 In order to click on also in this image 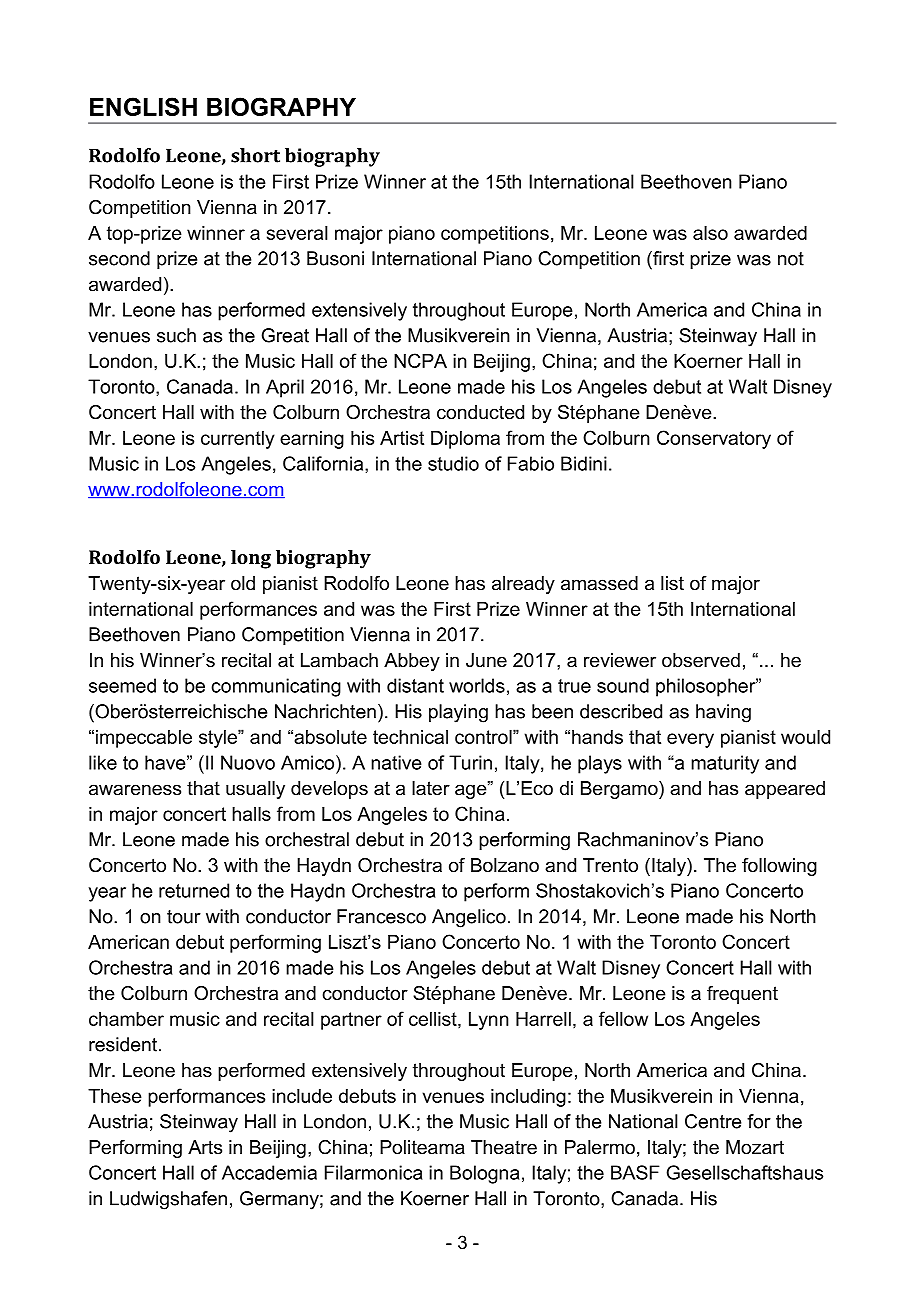, I will do `click(710, 233)`.
